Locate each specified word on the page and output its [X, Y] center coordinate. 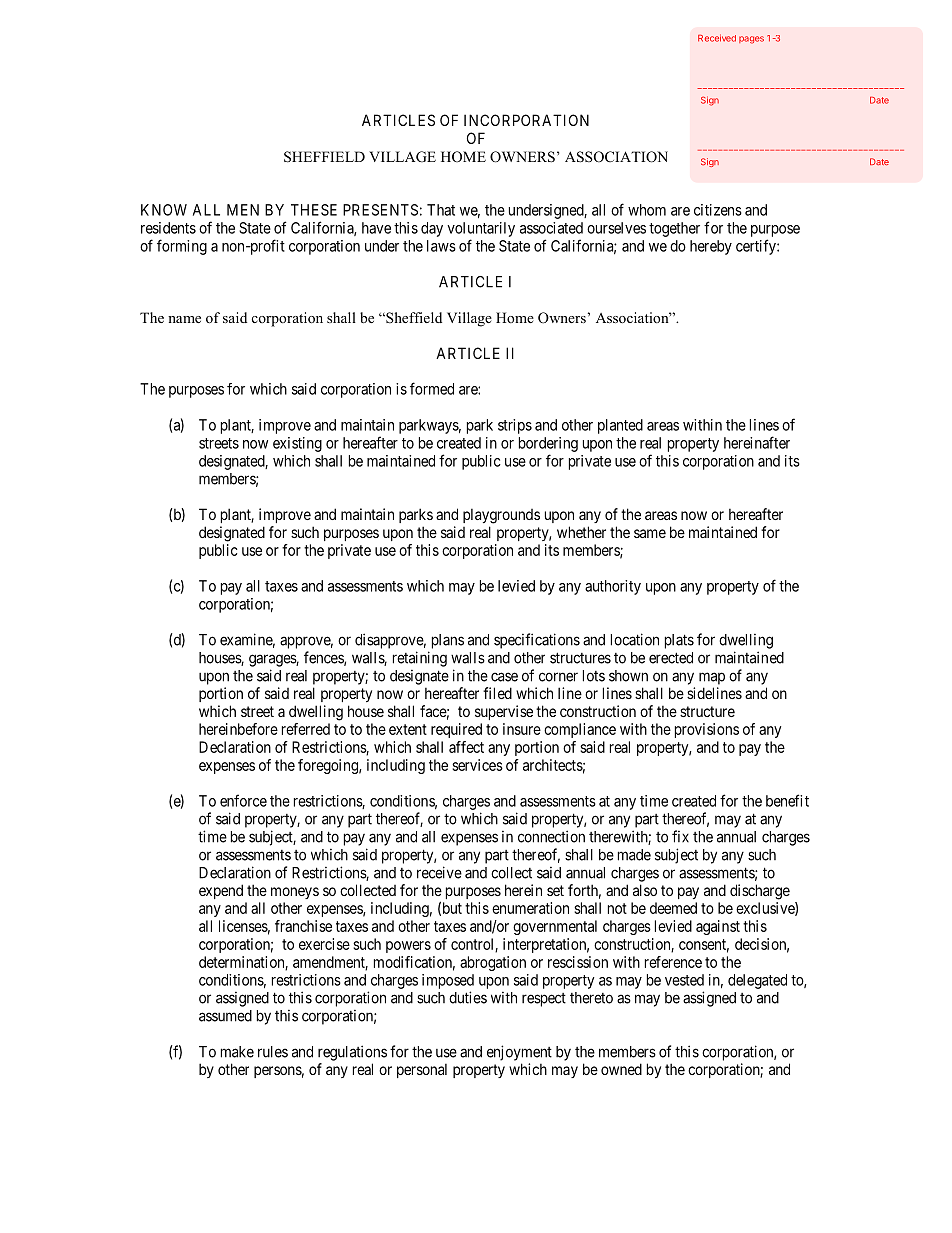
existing [297, 444]
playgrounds [501, 516]
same [650, 533]
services [477, 765]
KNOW [164, 210]
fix [680, 836]
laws [441, 246]
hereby [711, 247]
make [237, 1052]
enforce [243, 800]
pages [751, 40]
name [184, 319]
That [441, 210]
